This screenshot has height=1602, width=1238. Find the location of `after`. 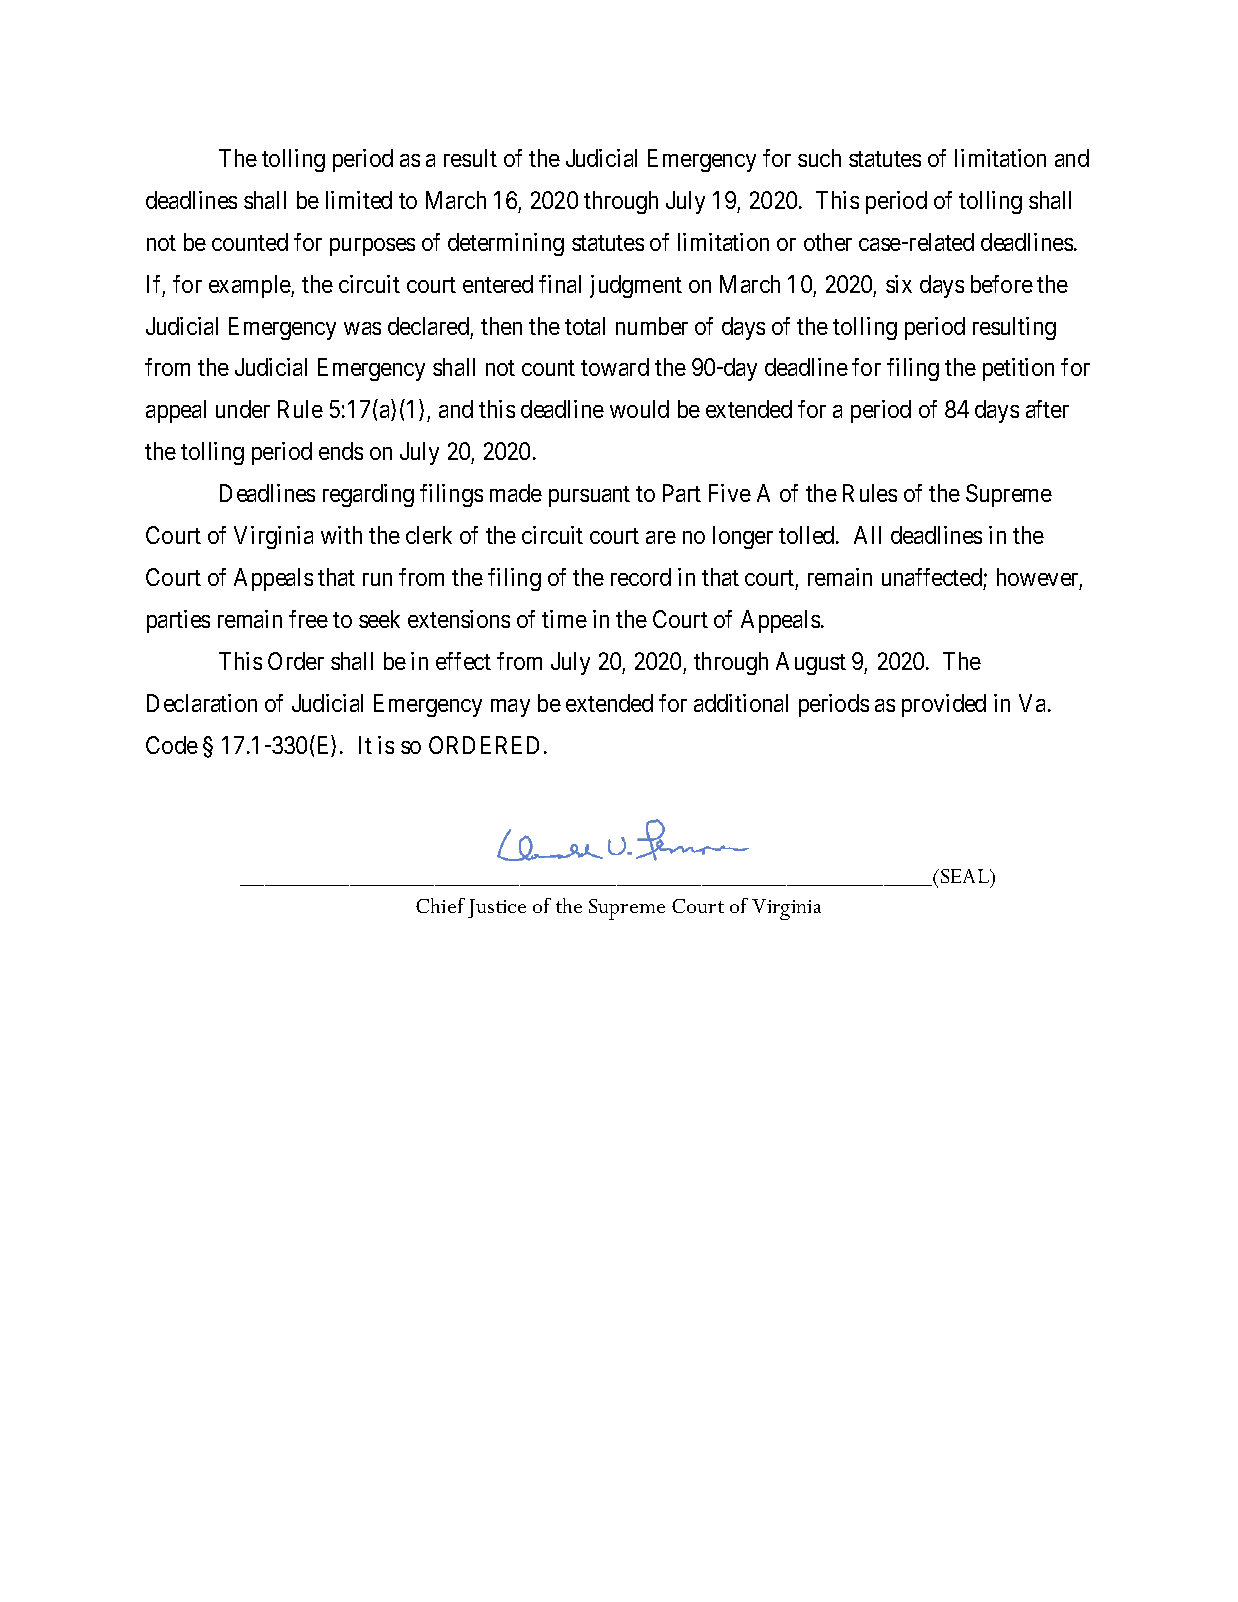

after is located at coordinates (1047, 409).
